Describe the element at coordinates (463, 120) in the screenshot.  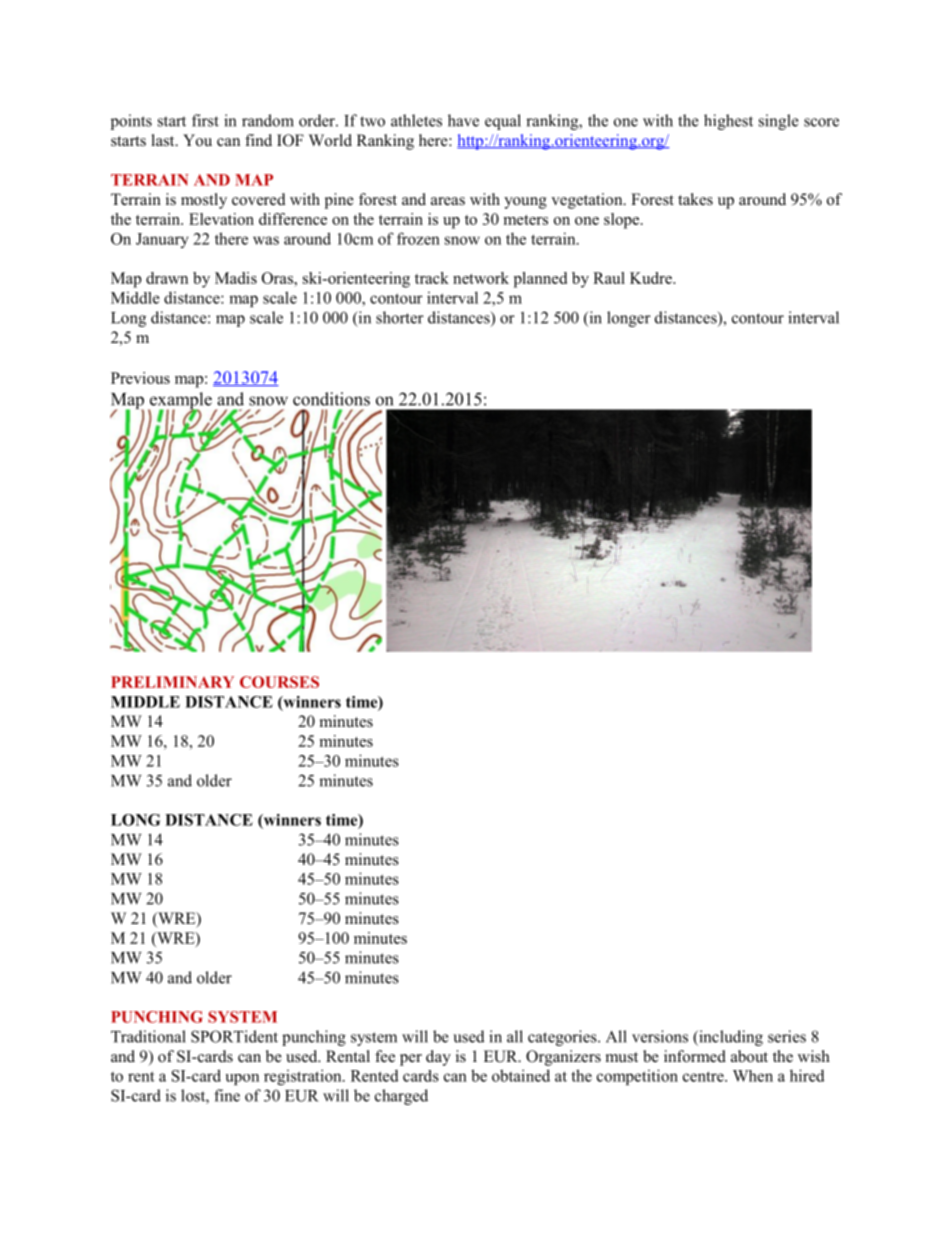
I see `have` at that location.
